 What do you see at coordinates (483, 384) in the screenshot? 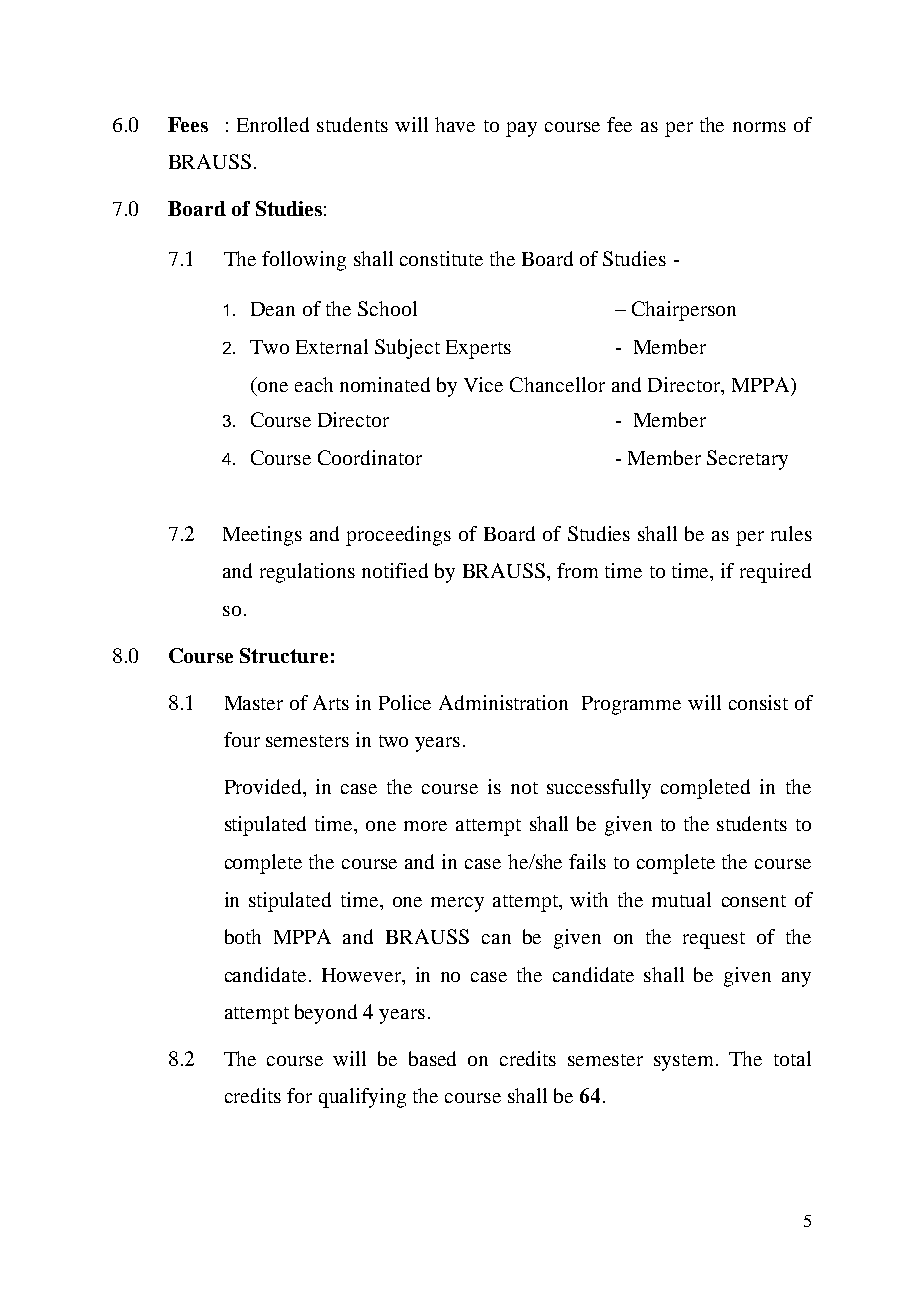
I see `Vice` at bounding box center [483, 384].
